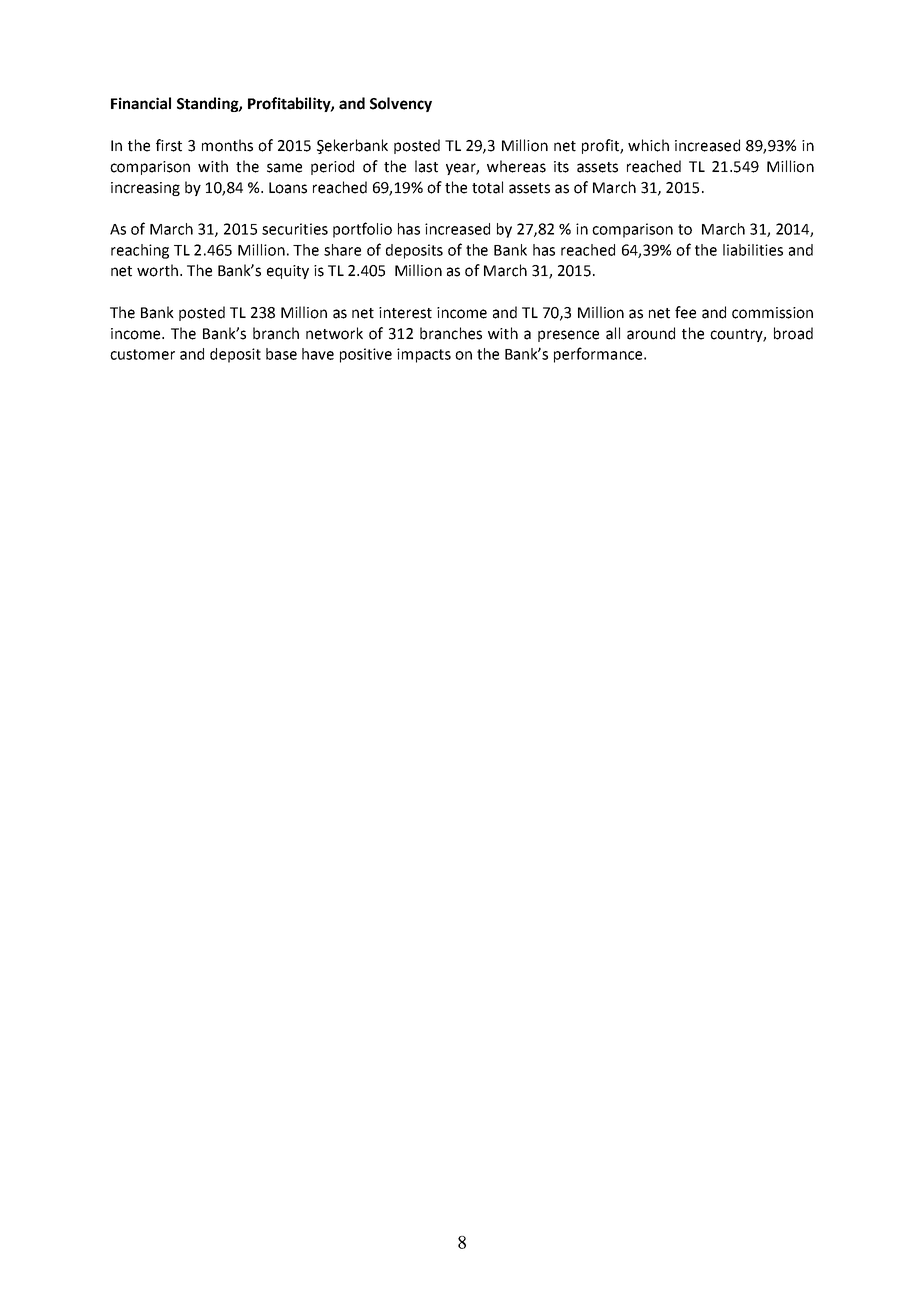 Image resolution: width=924 pixels, height=1308 pixels. What do you see at coordinates (145, 189) in the screenshot?
I see `increasing` at bounding box center [145, 189].
